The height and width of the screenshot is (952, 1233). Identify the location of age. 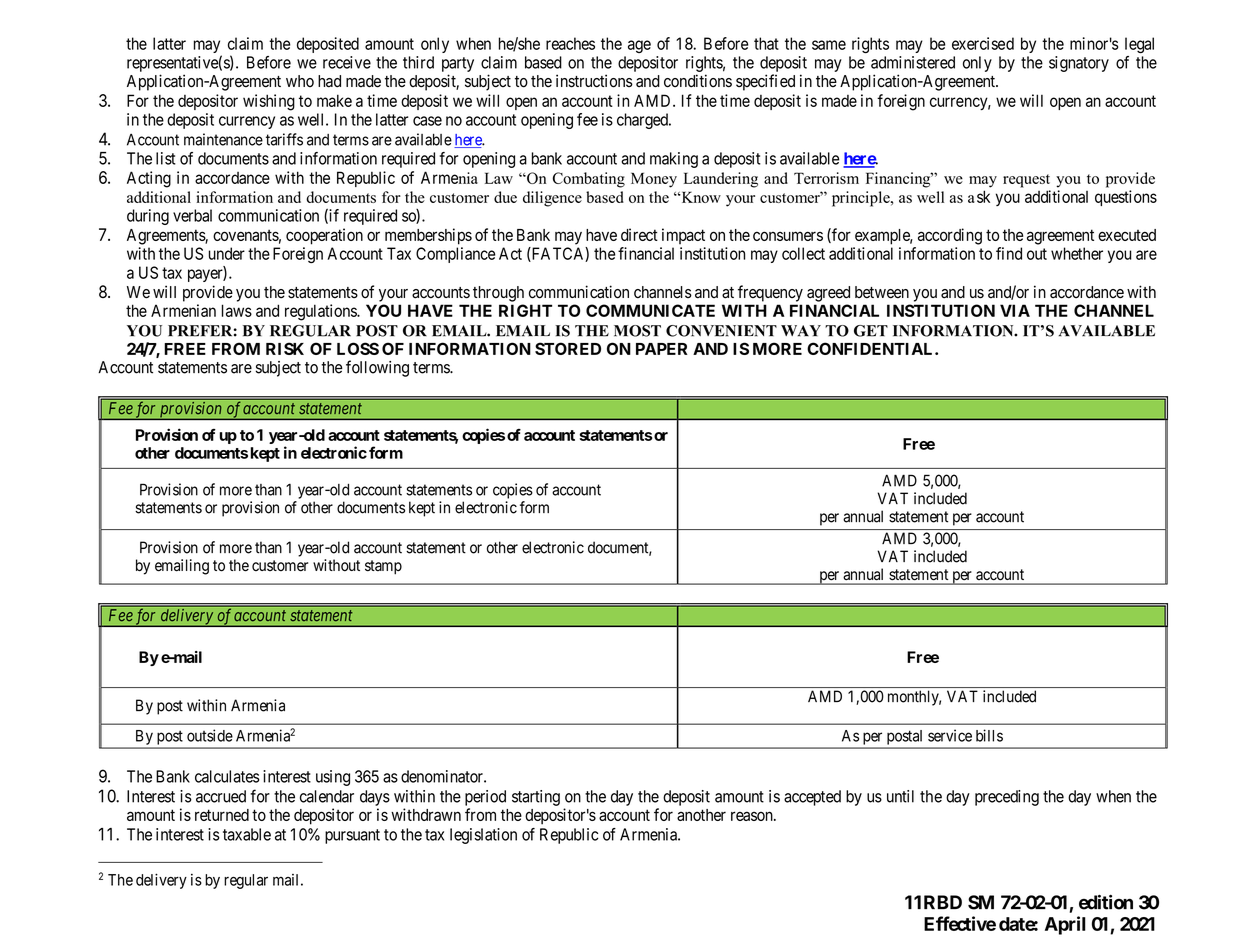
(639, 46).
